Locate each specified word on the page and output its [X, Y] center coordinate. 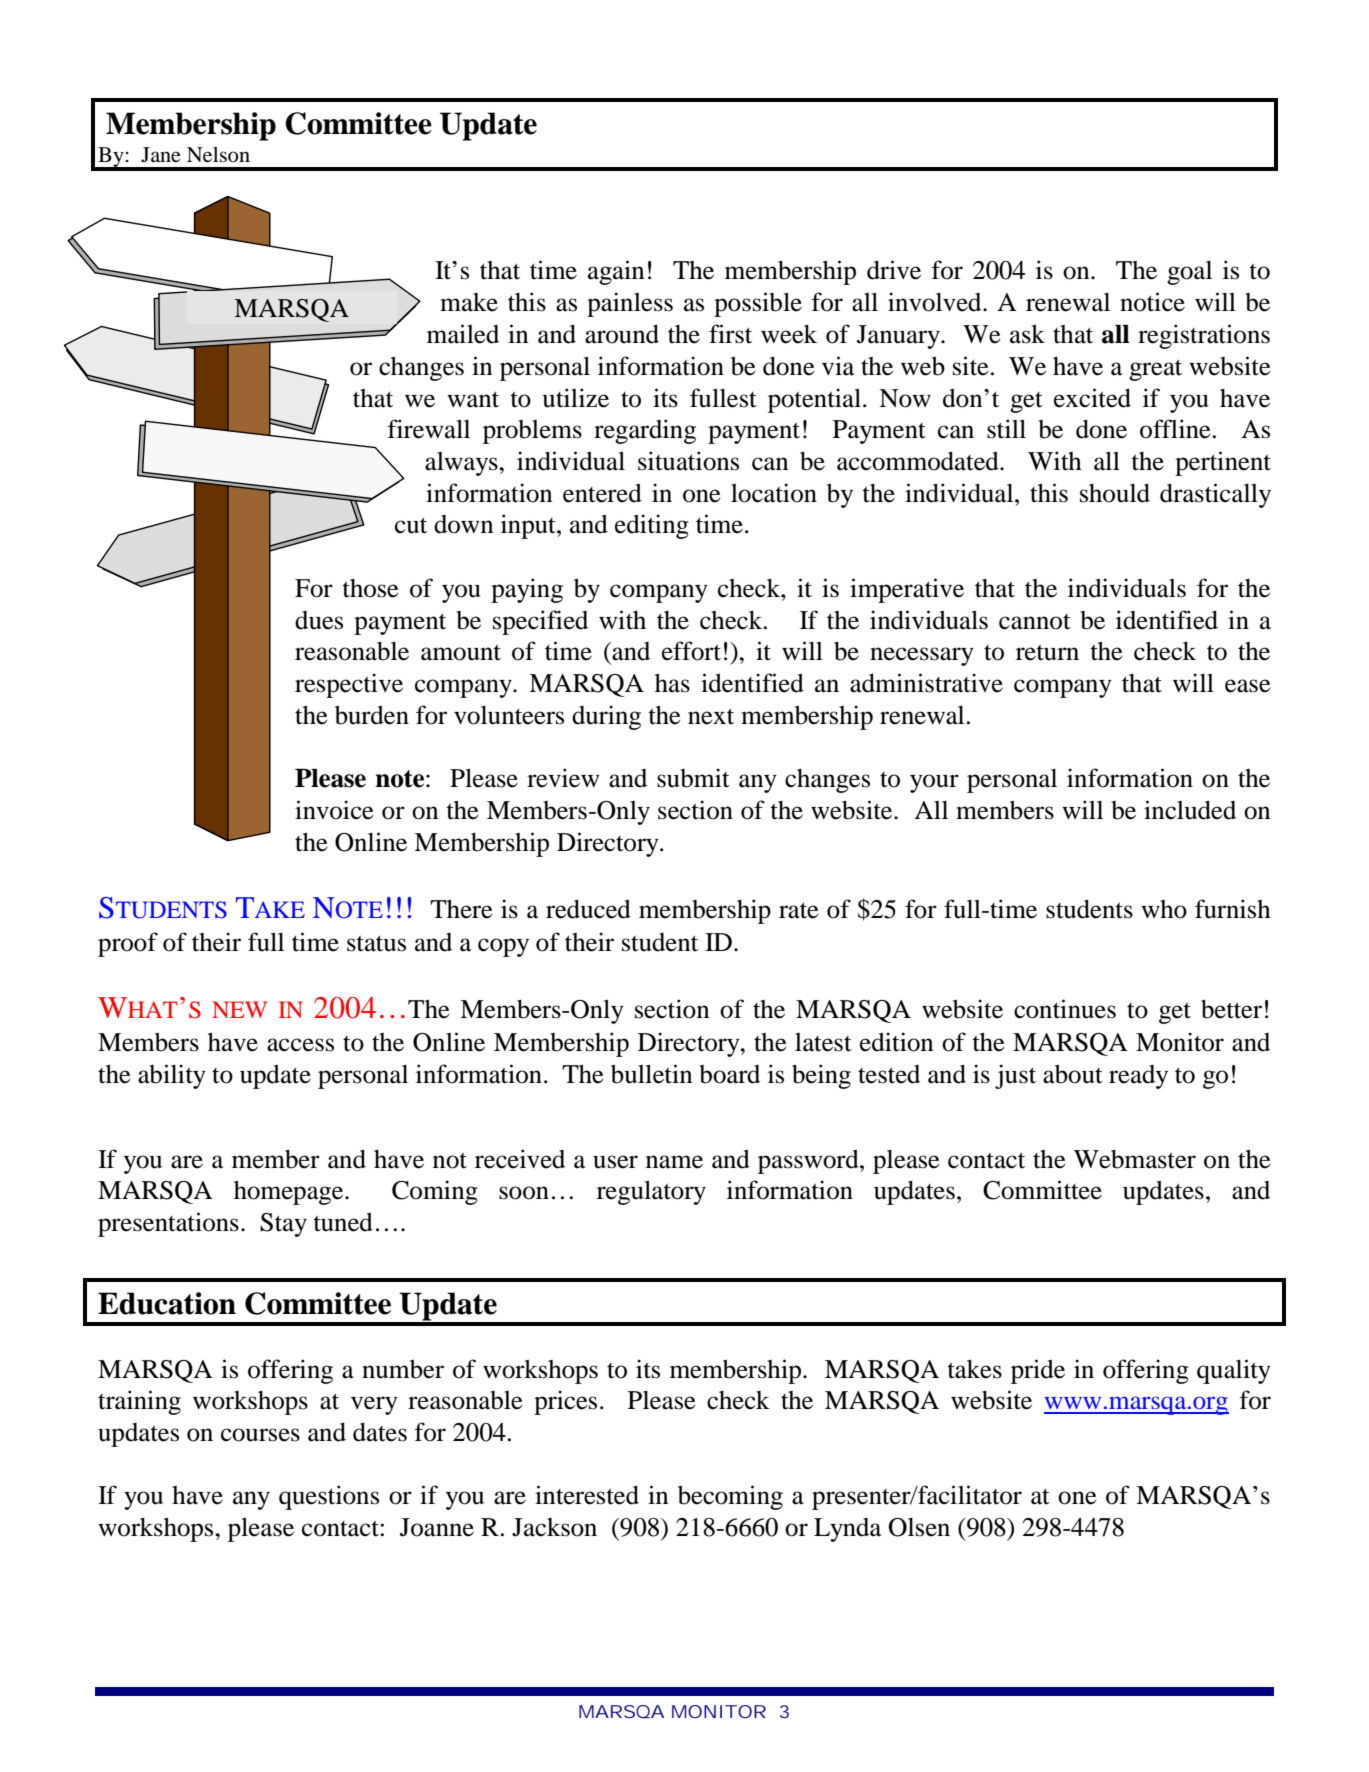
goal [1189, 273]
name [674, 1162]
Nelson [218, 155]
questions [329, 1497]
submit [693, 778]
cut [411, 526]
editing [652, 526]
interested [587, 1495]
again [616, 272]
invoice [334, 810]
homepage [290, 1193]
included [1190, 810]
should [1115, 493]
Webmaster [1135, 1159]
